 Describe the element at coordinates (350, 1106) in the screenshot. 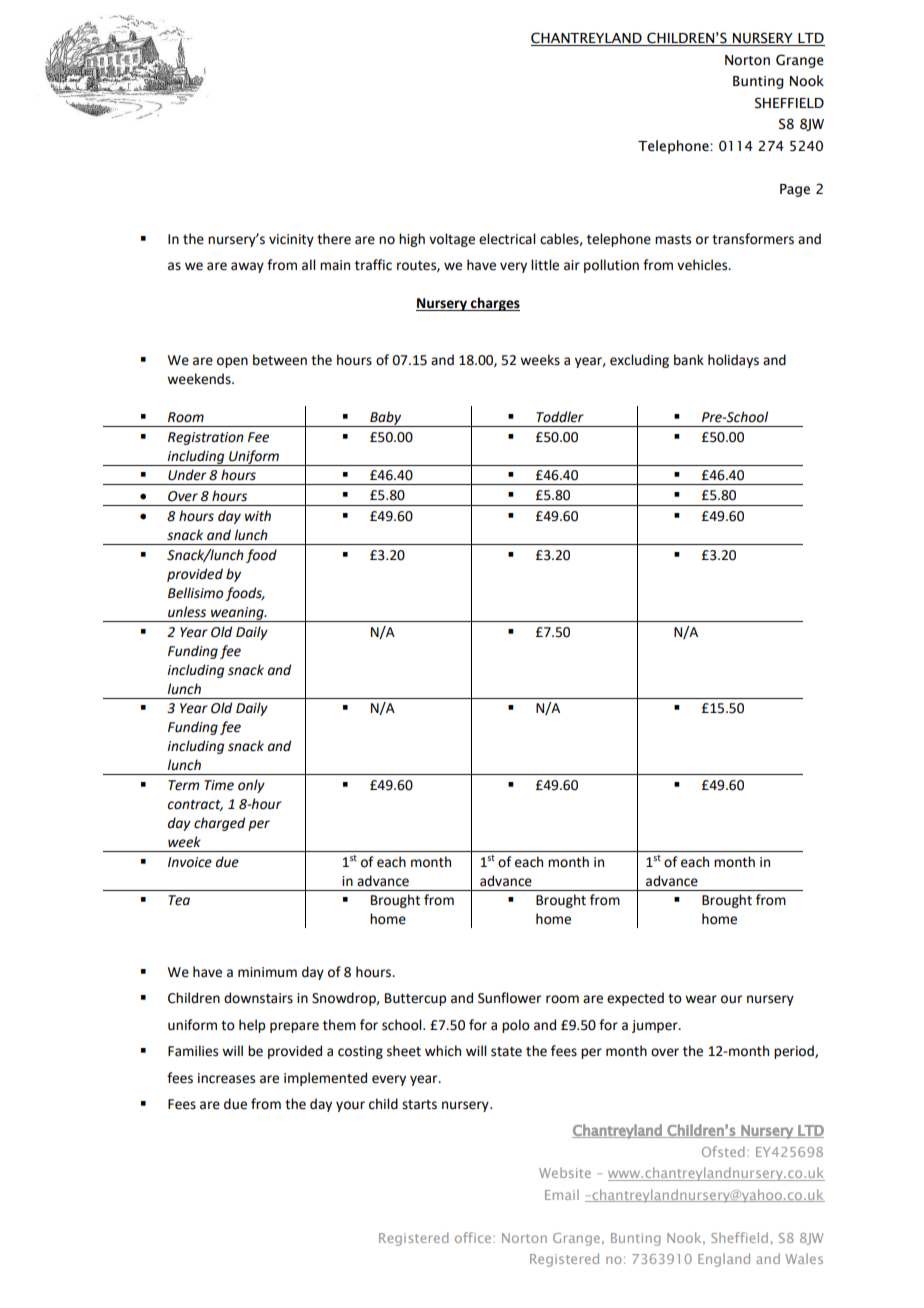

I see `your` at that location.
